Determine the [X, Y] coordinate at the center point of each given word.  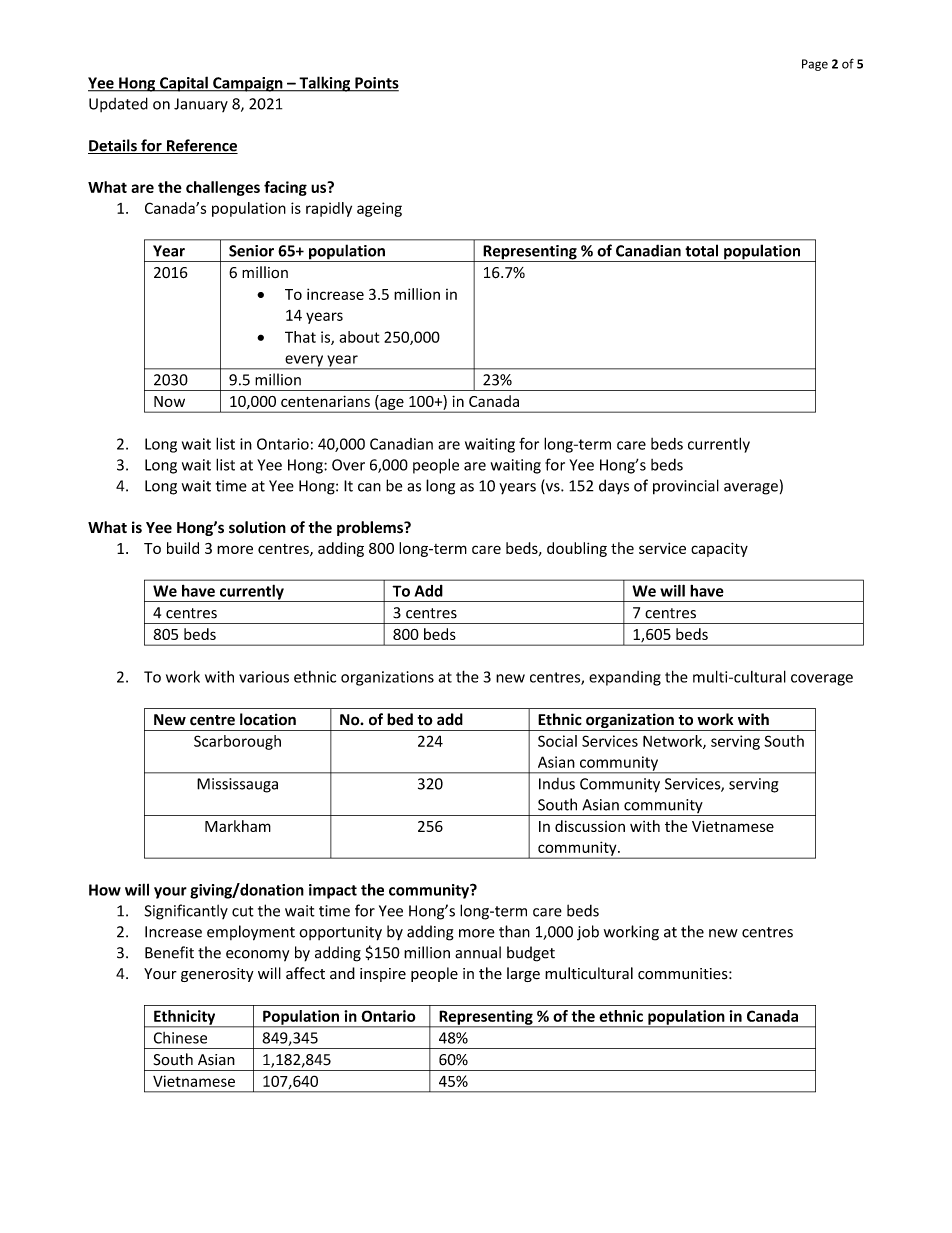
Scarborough [237, 742]
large [523, 974]
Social [557, 741]
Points [376, 84]
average [751, 489]
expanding [625, 678]
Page [815, 65]
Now [169, 401]
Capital [184, 84]
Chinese [180, 1038]
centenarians [325, 401]
